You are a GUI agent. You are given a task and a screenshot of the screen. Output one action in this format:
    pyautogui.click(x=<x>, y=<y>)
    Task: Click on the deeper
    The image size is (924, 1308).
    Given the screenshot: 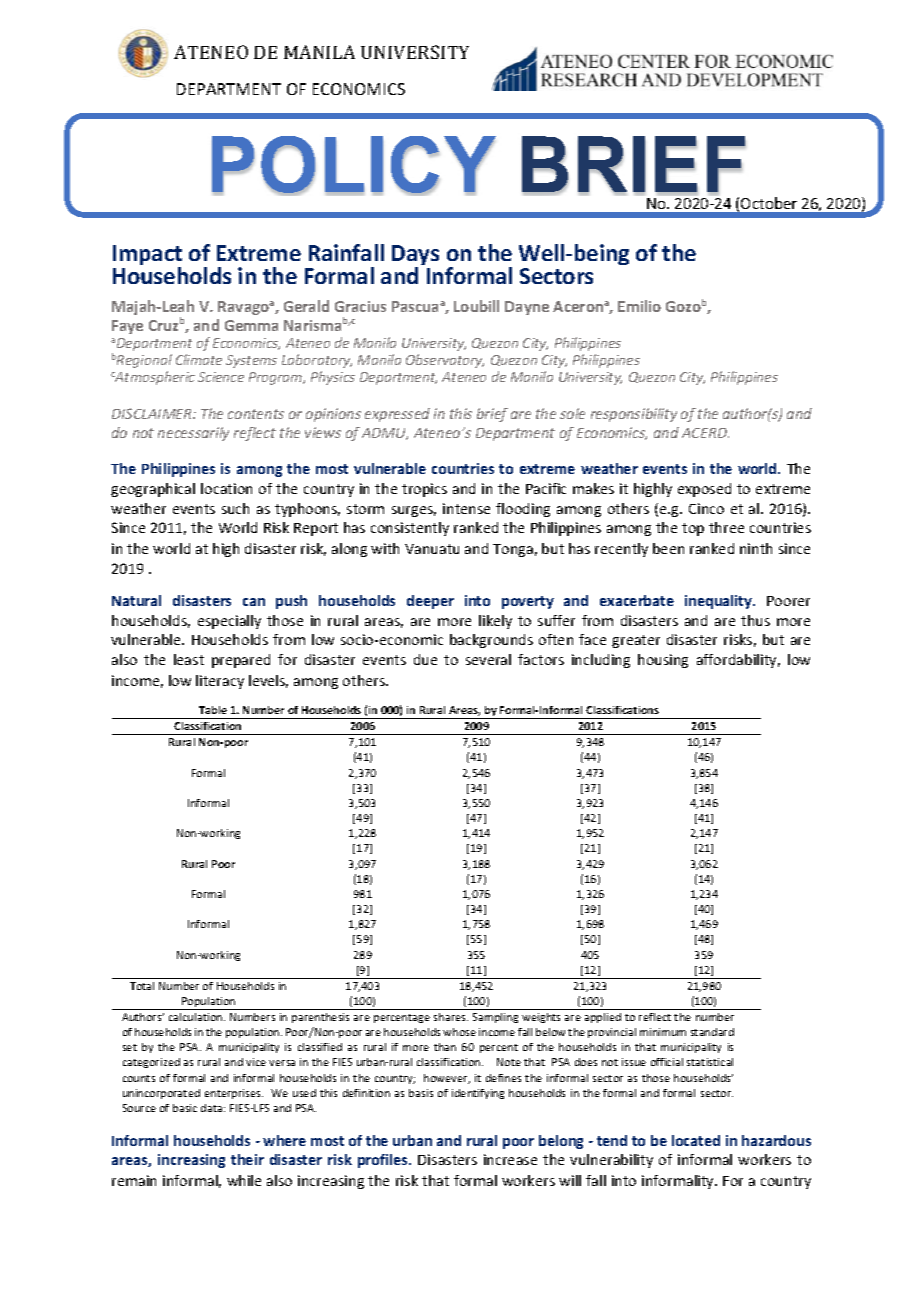 What is the action you would take?
    pyautogui.click(x=430, y=602)
